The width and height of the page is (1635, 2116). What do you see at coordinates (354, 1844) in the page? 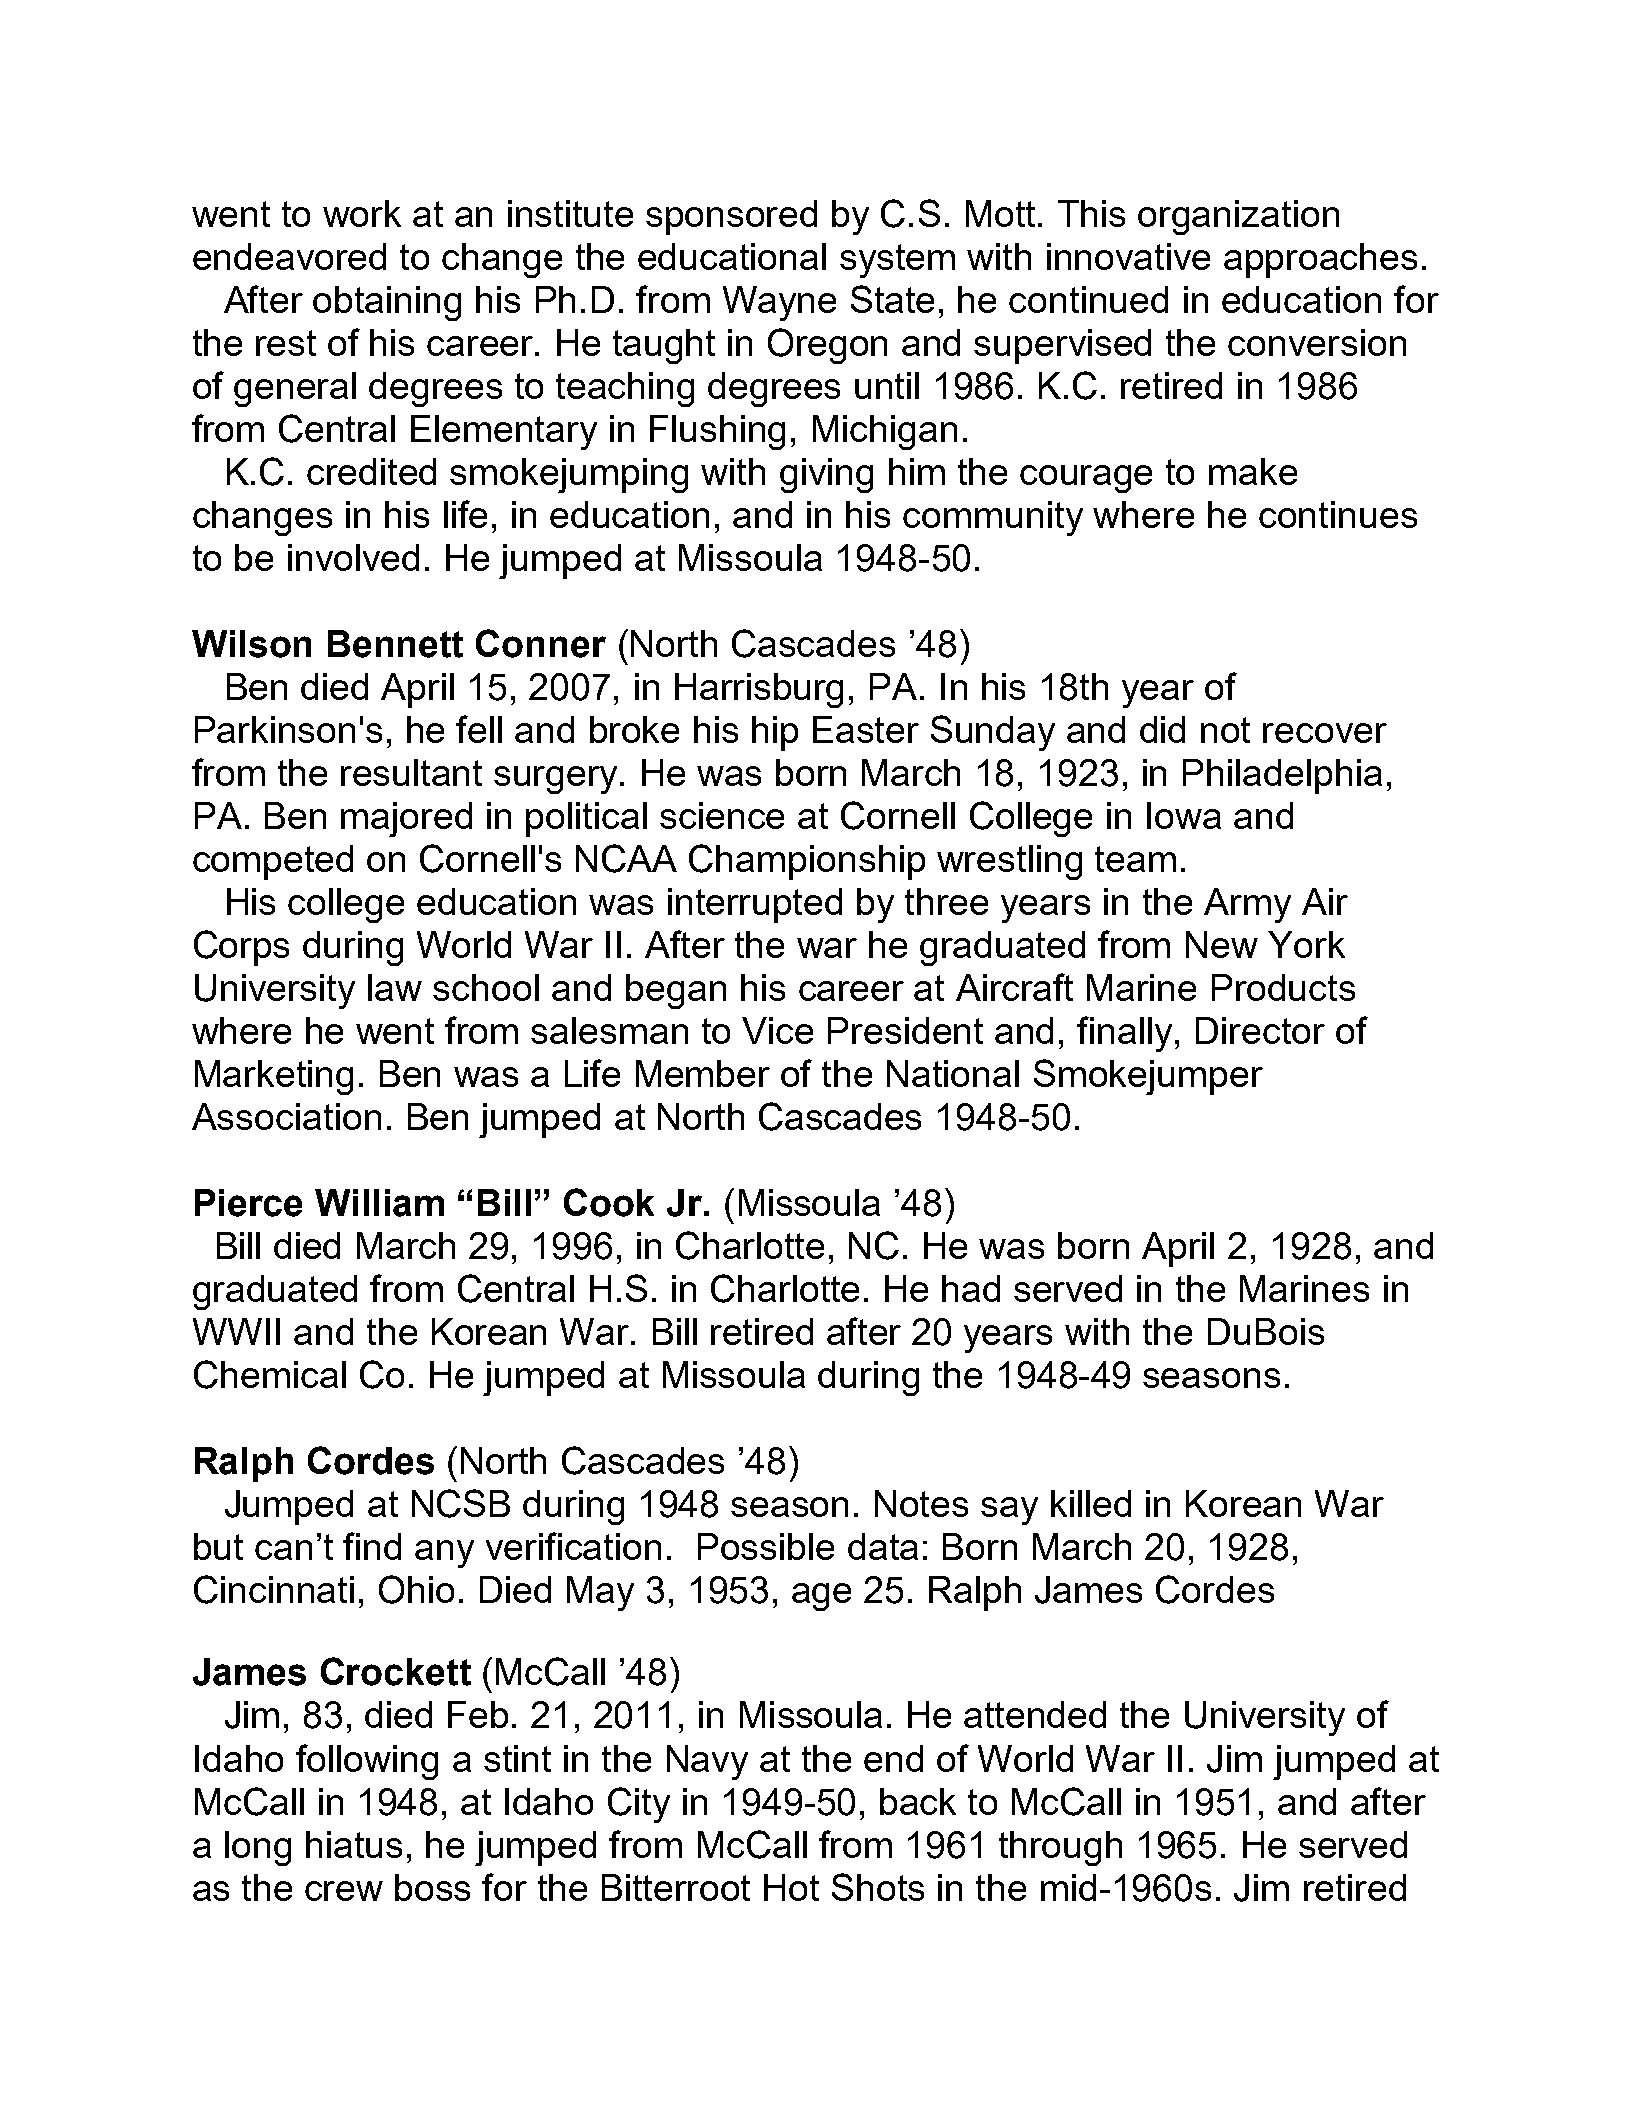
I see `hiatus` at bounding box center [354, 1844].
